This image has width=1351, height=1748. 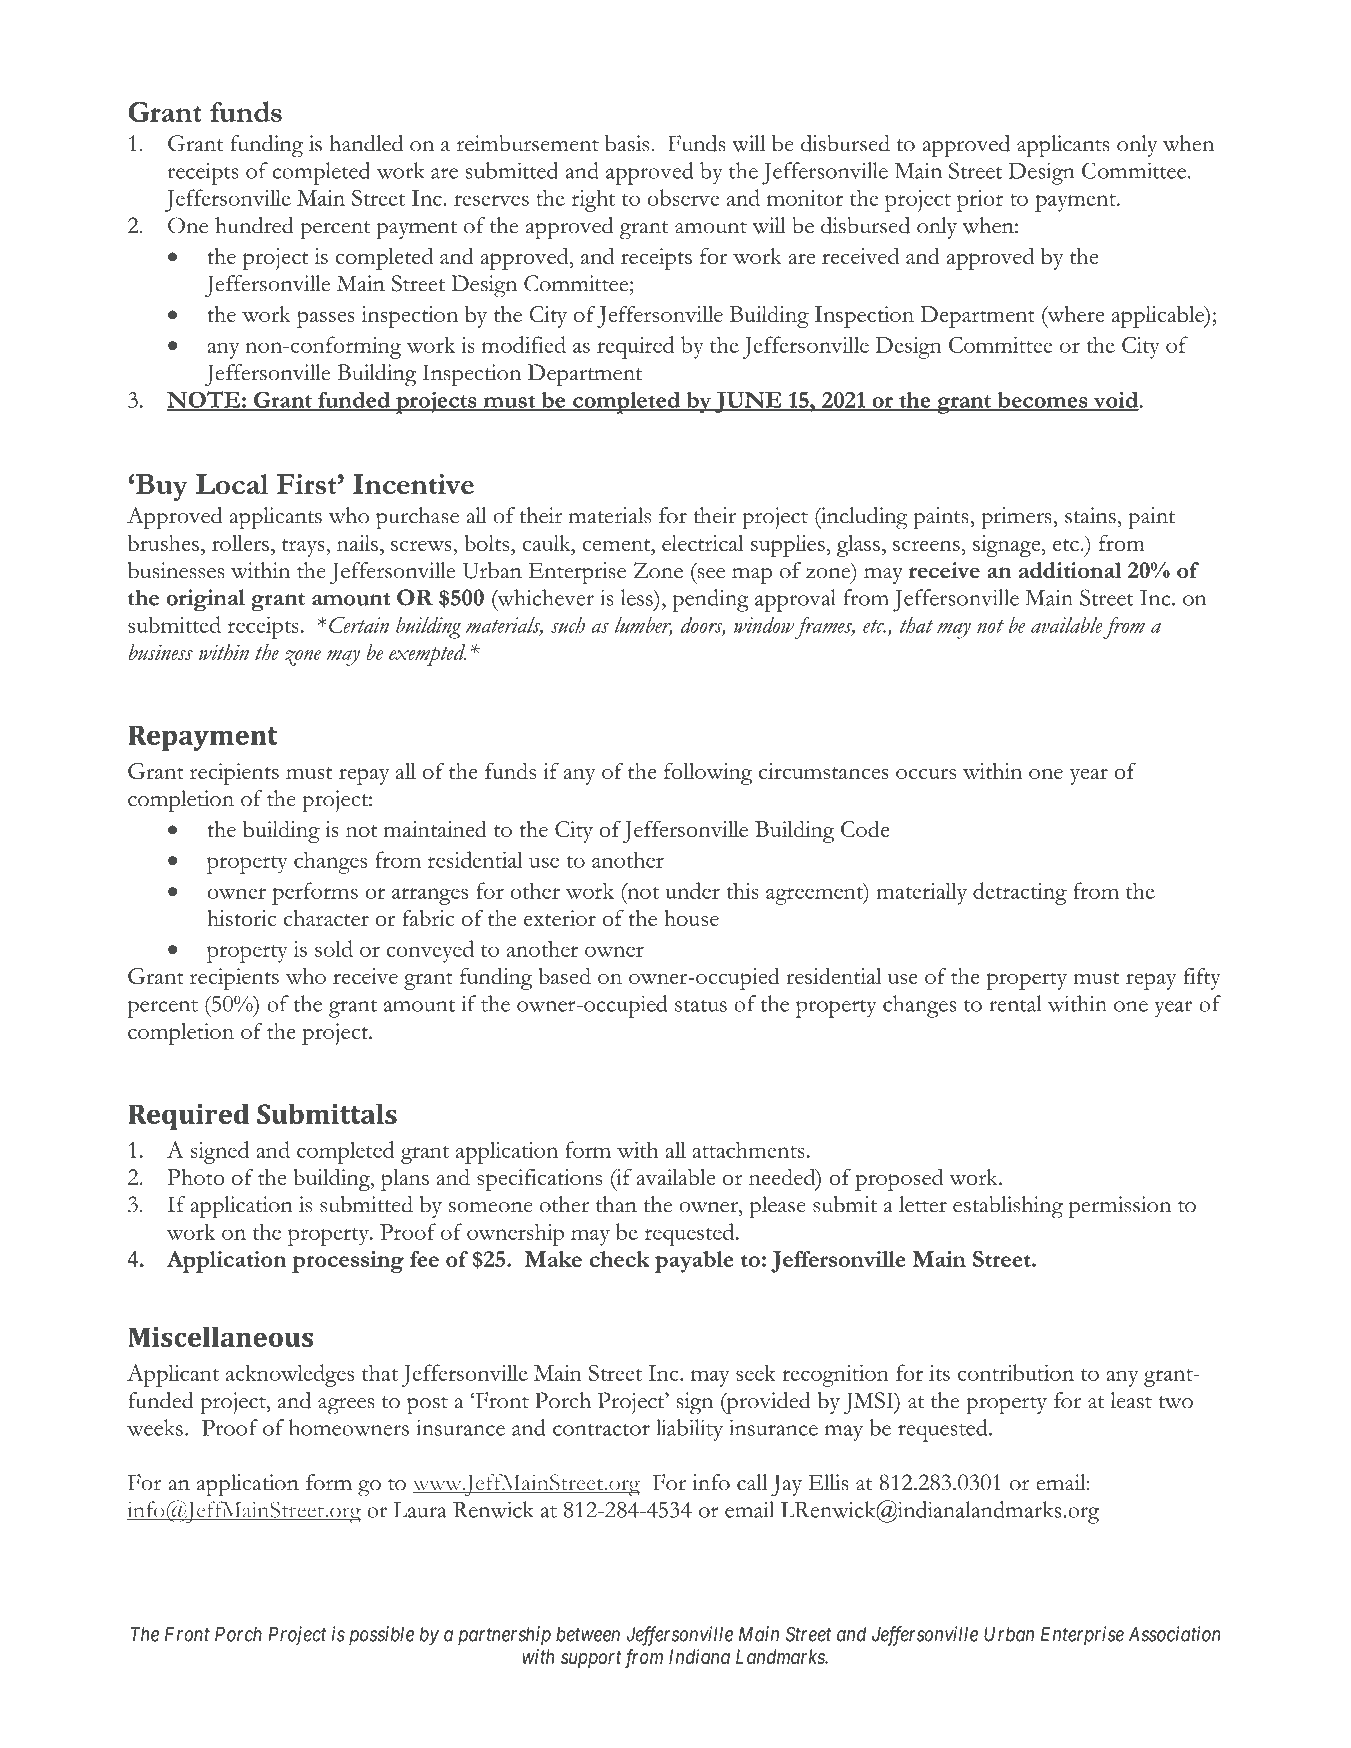 I want to click on under, so click(x=692, y=890).
